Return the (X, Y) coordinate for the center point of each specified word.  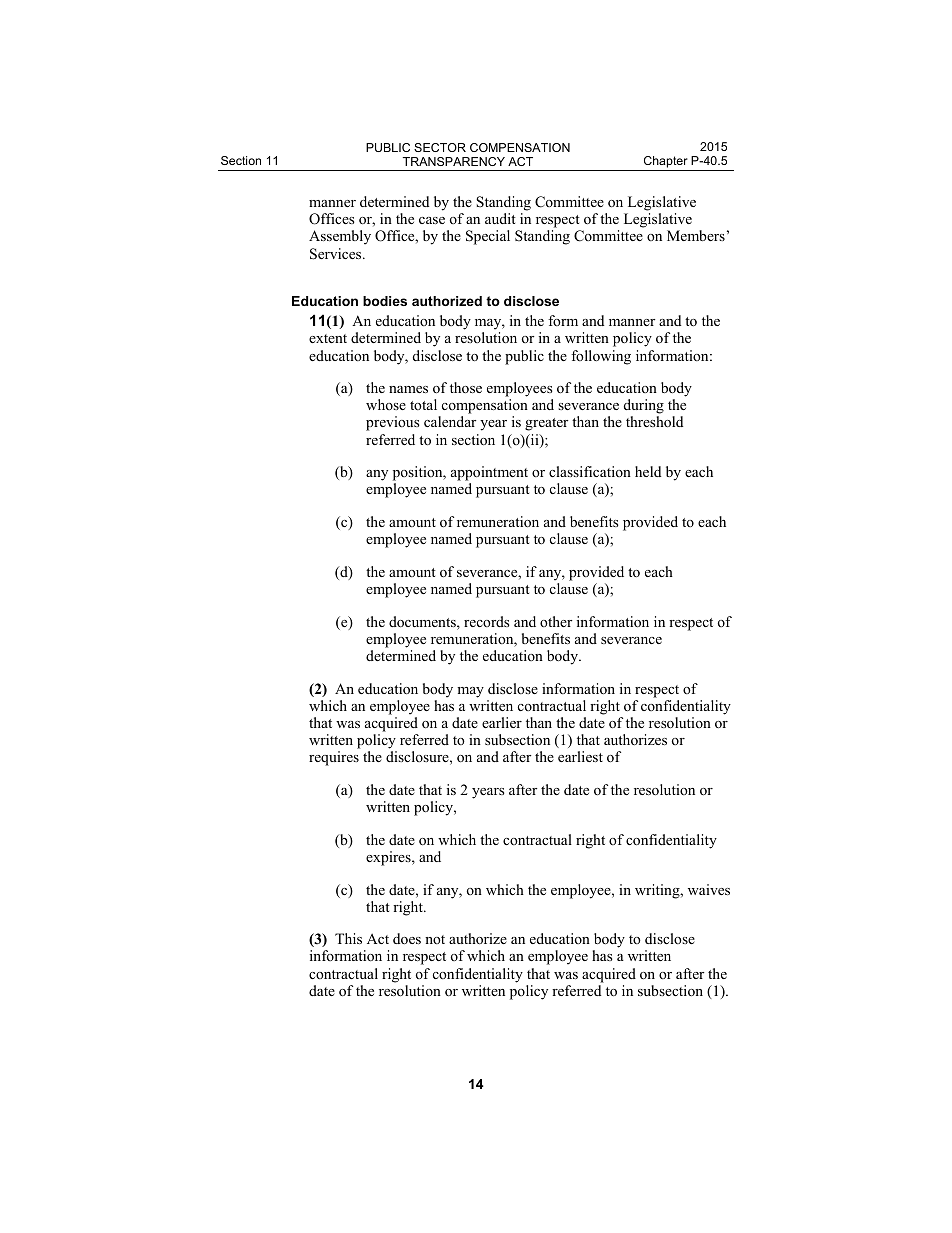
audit (500, 218)
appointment (489, 475)
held (648, 471)
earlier (502, 722)
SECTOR (440, 147)
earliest (580, 756)
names (408, 389)
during (644, 408)
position (419, 475)
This (348, 938)
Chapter (665, 163)
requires (334, 758)
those (466, 387)
